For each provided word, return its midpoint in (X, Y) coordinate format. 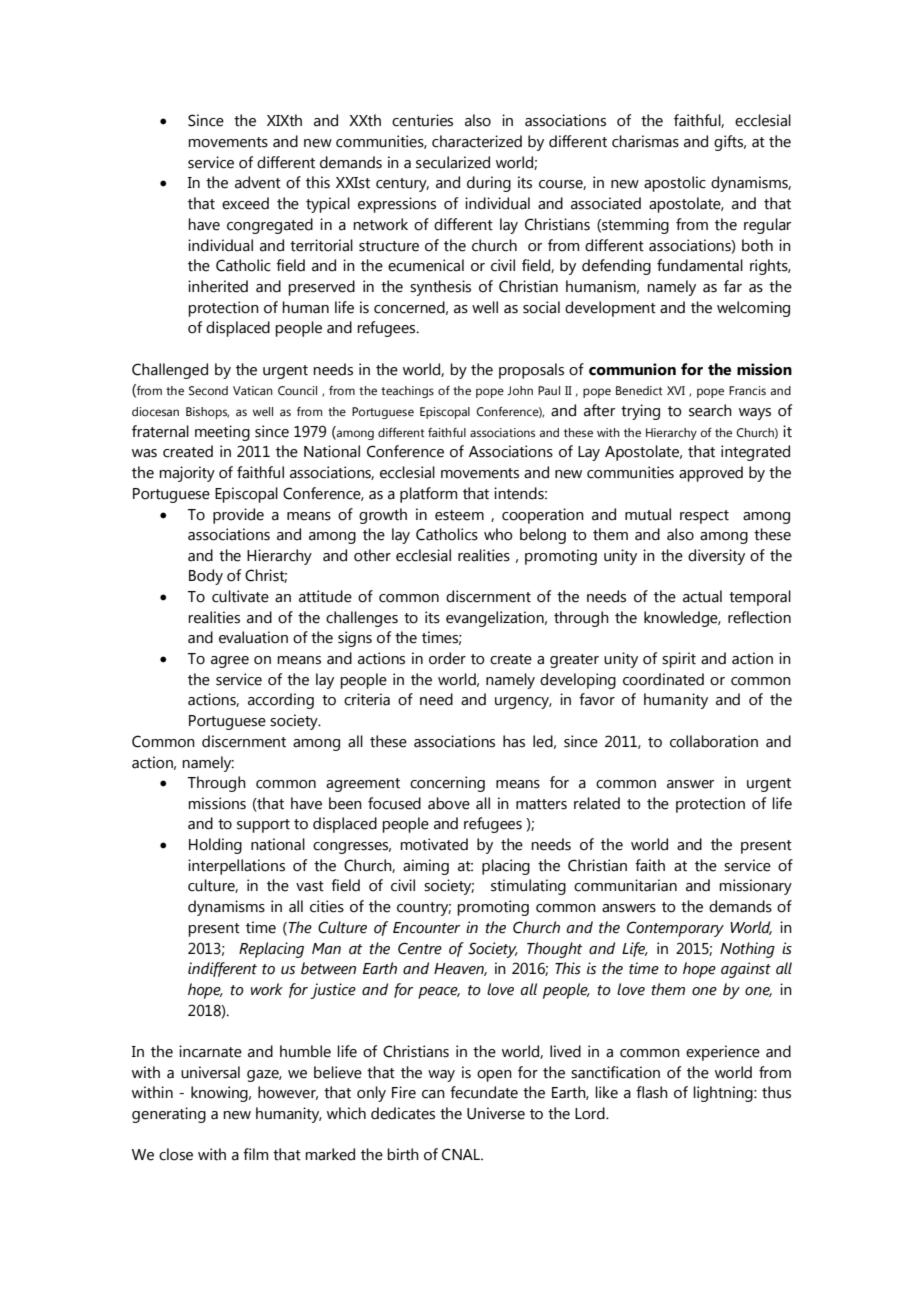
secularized (453, 162)
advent (258, 182)
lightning (724, 1094)
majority (187, 474)
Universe (496, 1113)
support (263, 826)
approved (711, 474)
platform (428, 495)
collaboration (714, 741)
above (449, 803)
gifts (730, 143)
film (255, 1154)
